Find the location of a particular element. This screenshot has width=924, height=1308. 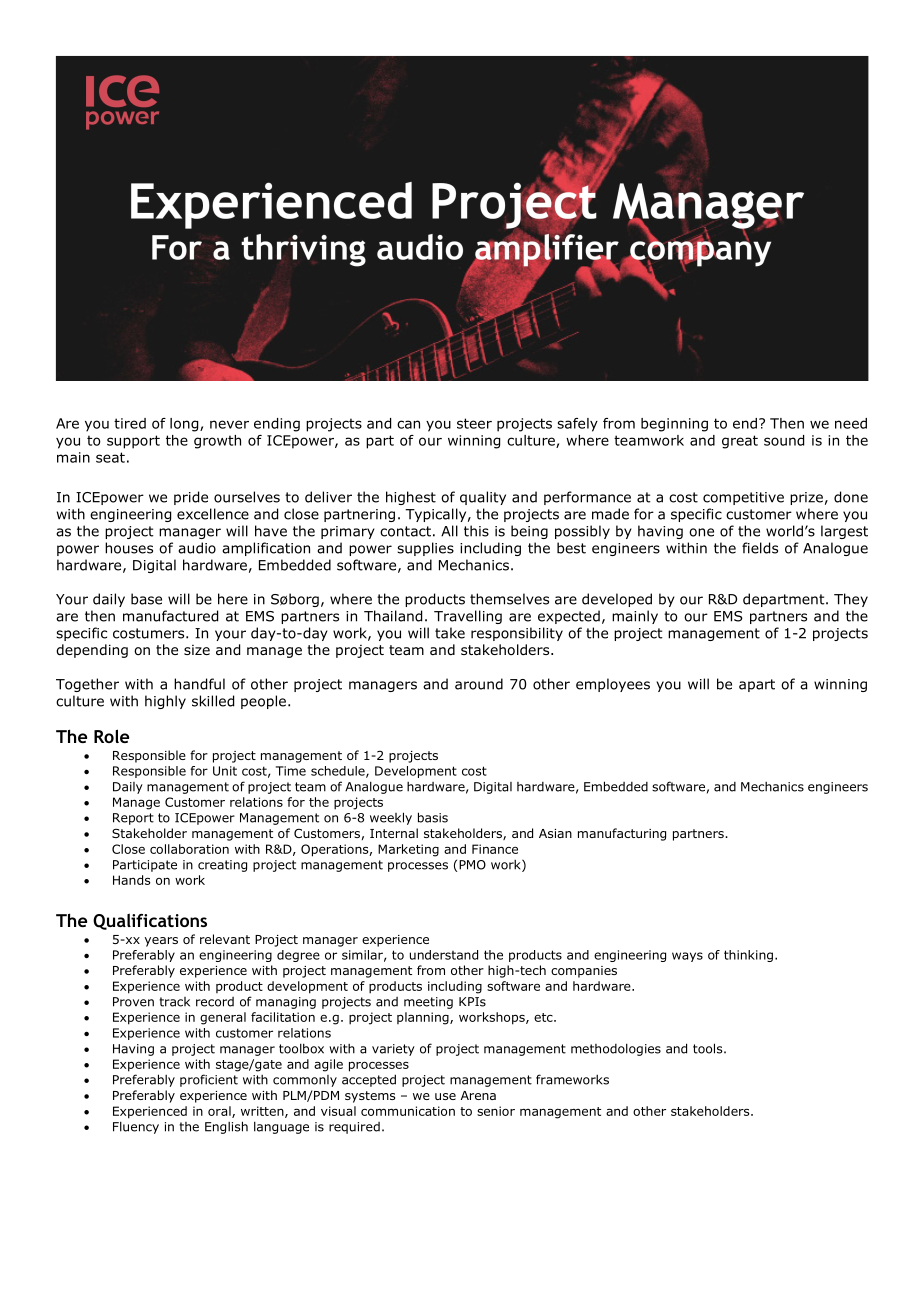

steer is located at coordinates (474, 423).
